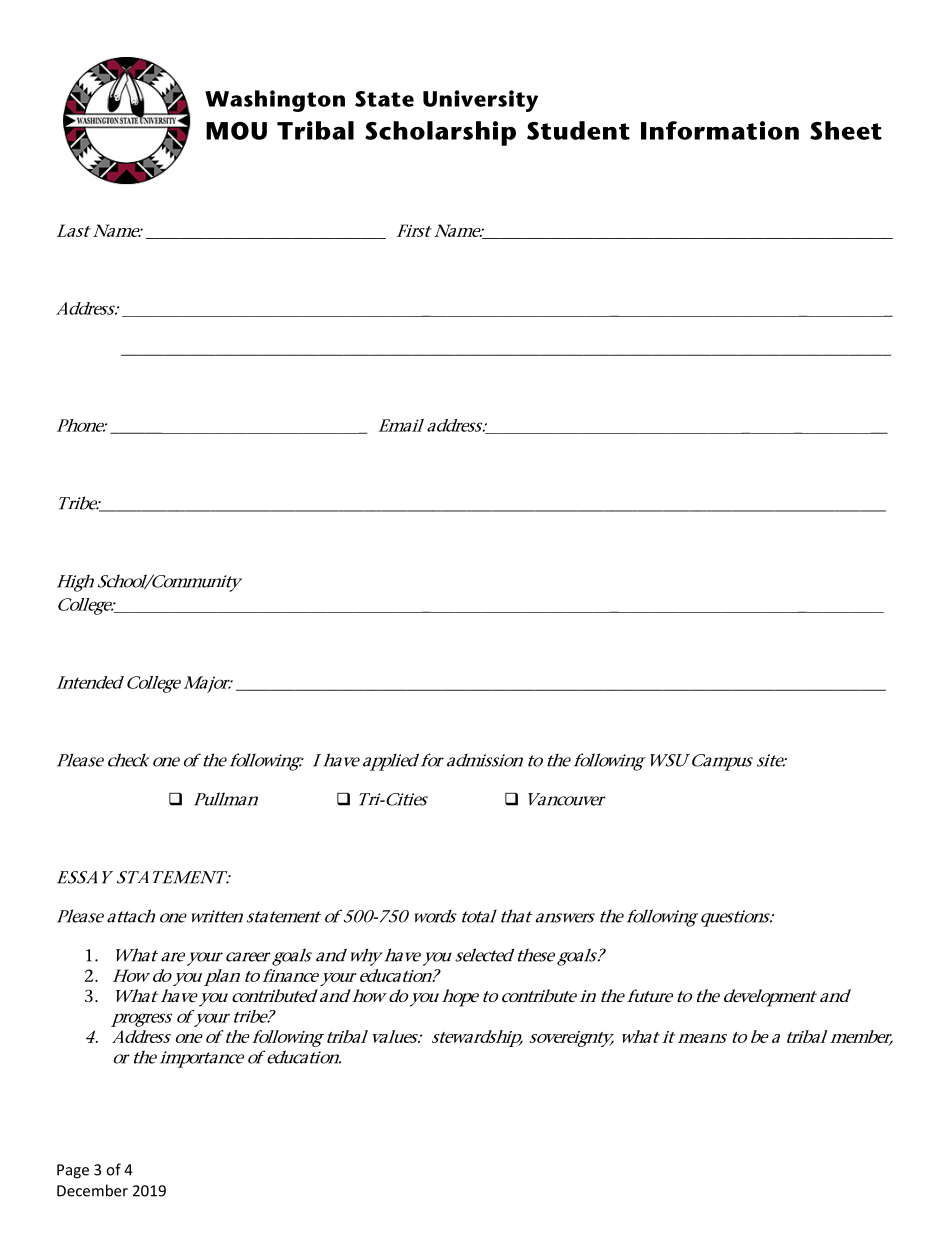  I want to click on MOU, so click(236, 131).
